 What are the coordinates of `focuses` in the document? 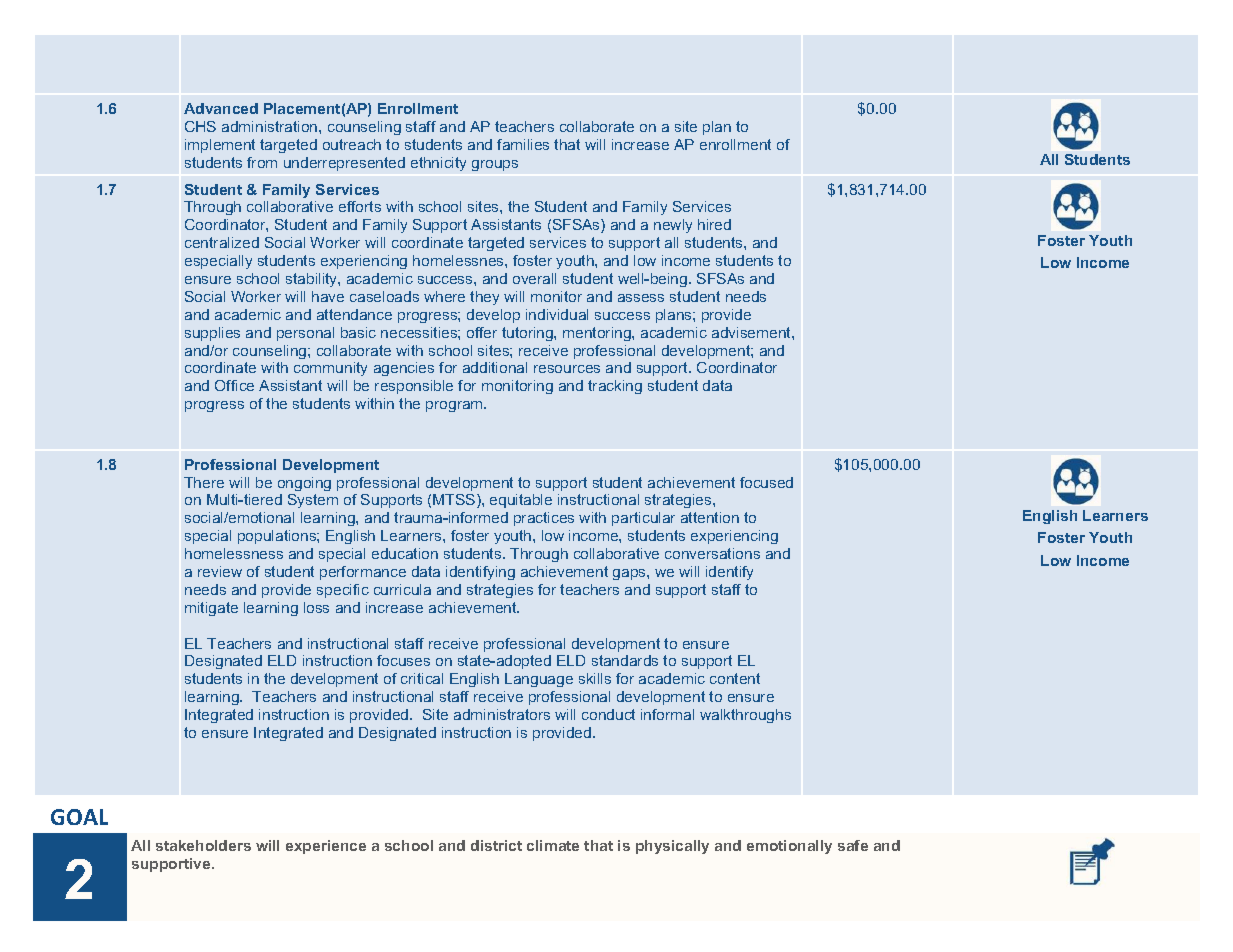 It's located at (403, 660).
